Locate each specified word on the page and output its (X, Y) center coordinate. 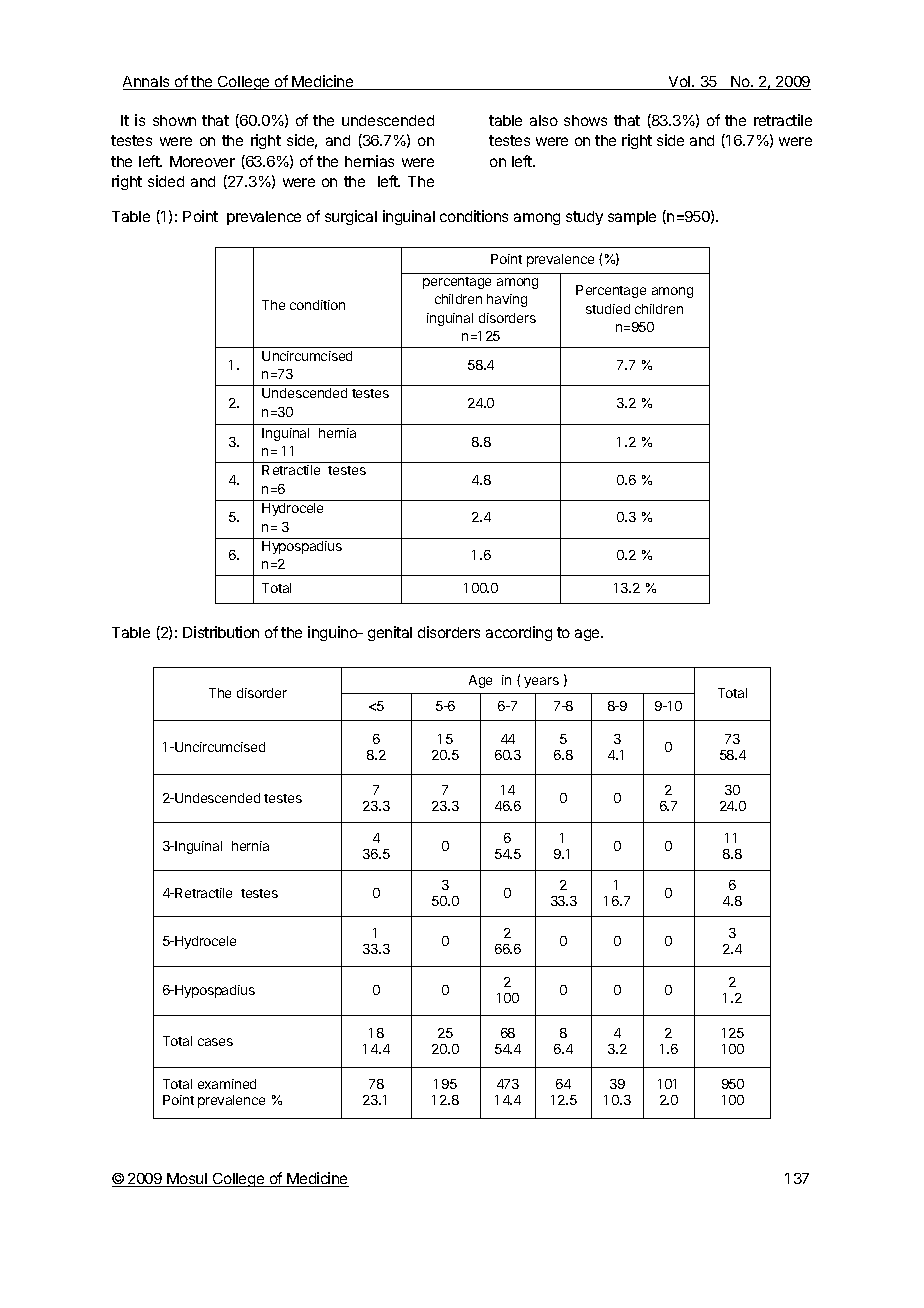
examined (227, 1084)
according (519, 633)
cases (215, 1042)
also (544, 120)
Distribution (221, 632)
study (584, 218)
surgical (351, 217)
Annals (147, 83)
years (541, 682)
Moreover (202, 161)
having (507, 300)
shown (174, 120)
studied (608, 309)
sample (632, 218)
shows (585, 120)
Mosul (187, 1180)
